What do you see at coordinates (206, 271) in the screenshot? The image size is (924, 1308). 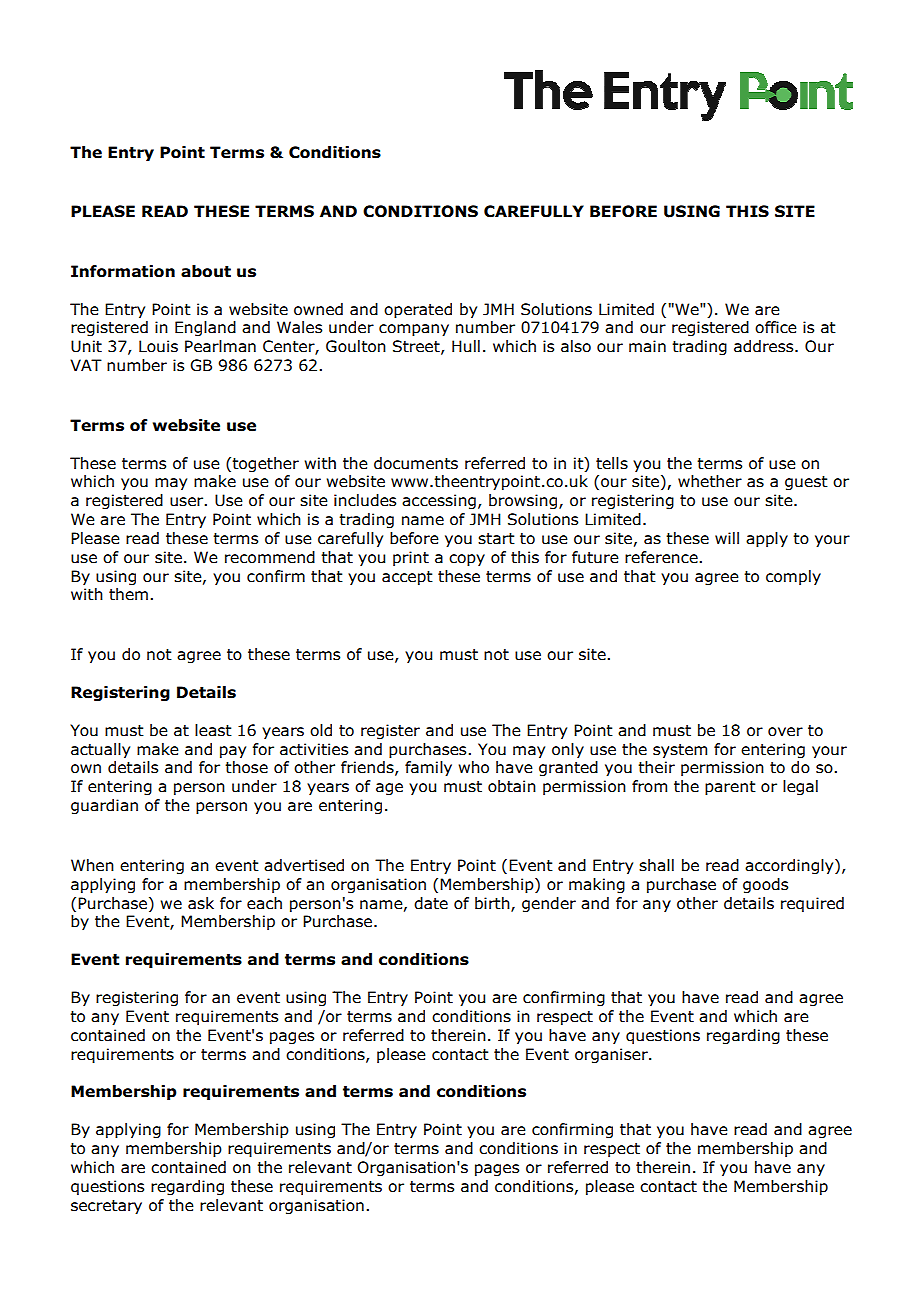 I see `about` at bounding box center [206, 271].
